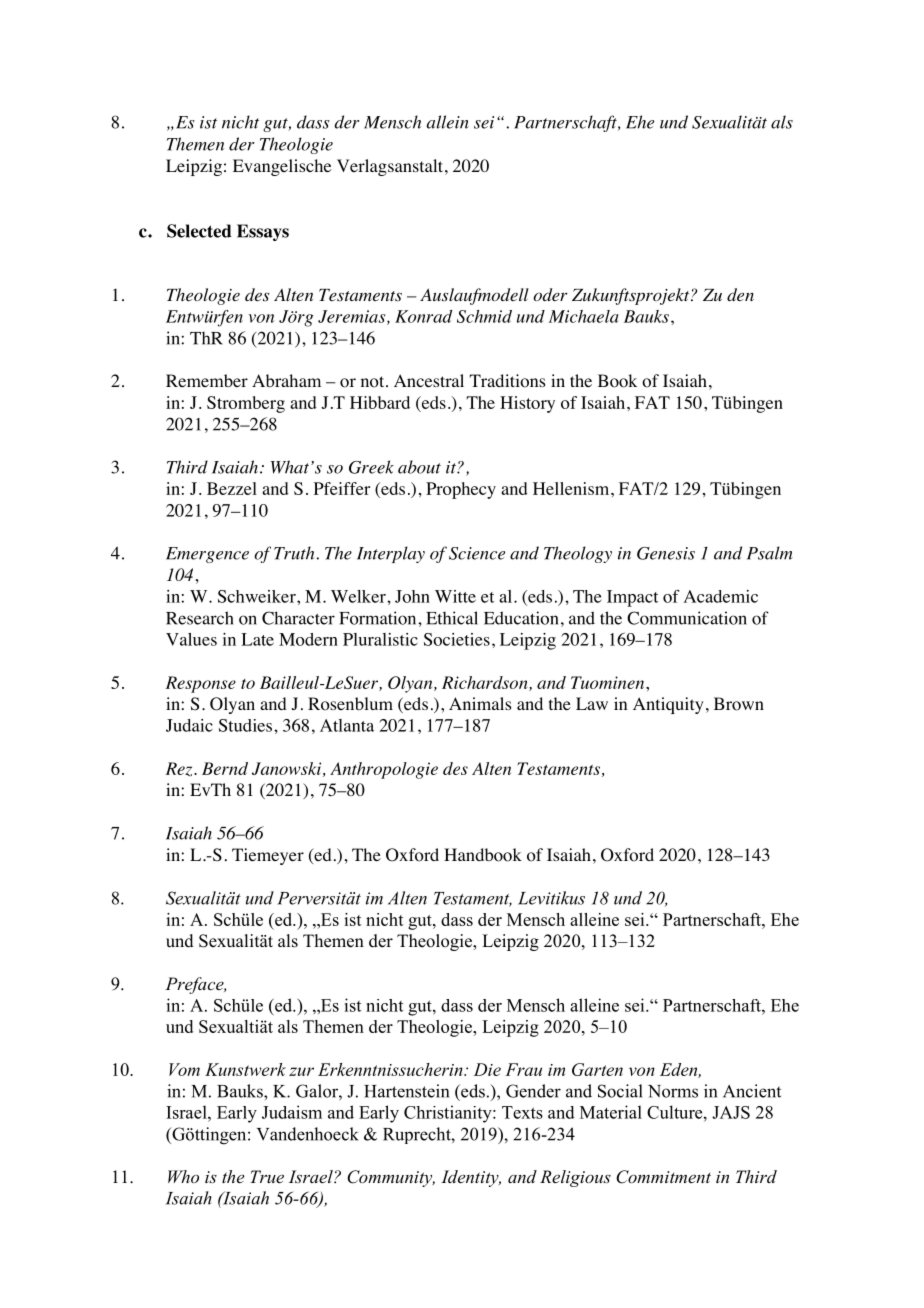 Image resolution: width=924 pixels, height=1308 pixels. I want to click on Frau, so click(523, 1069).
